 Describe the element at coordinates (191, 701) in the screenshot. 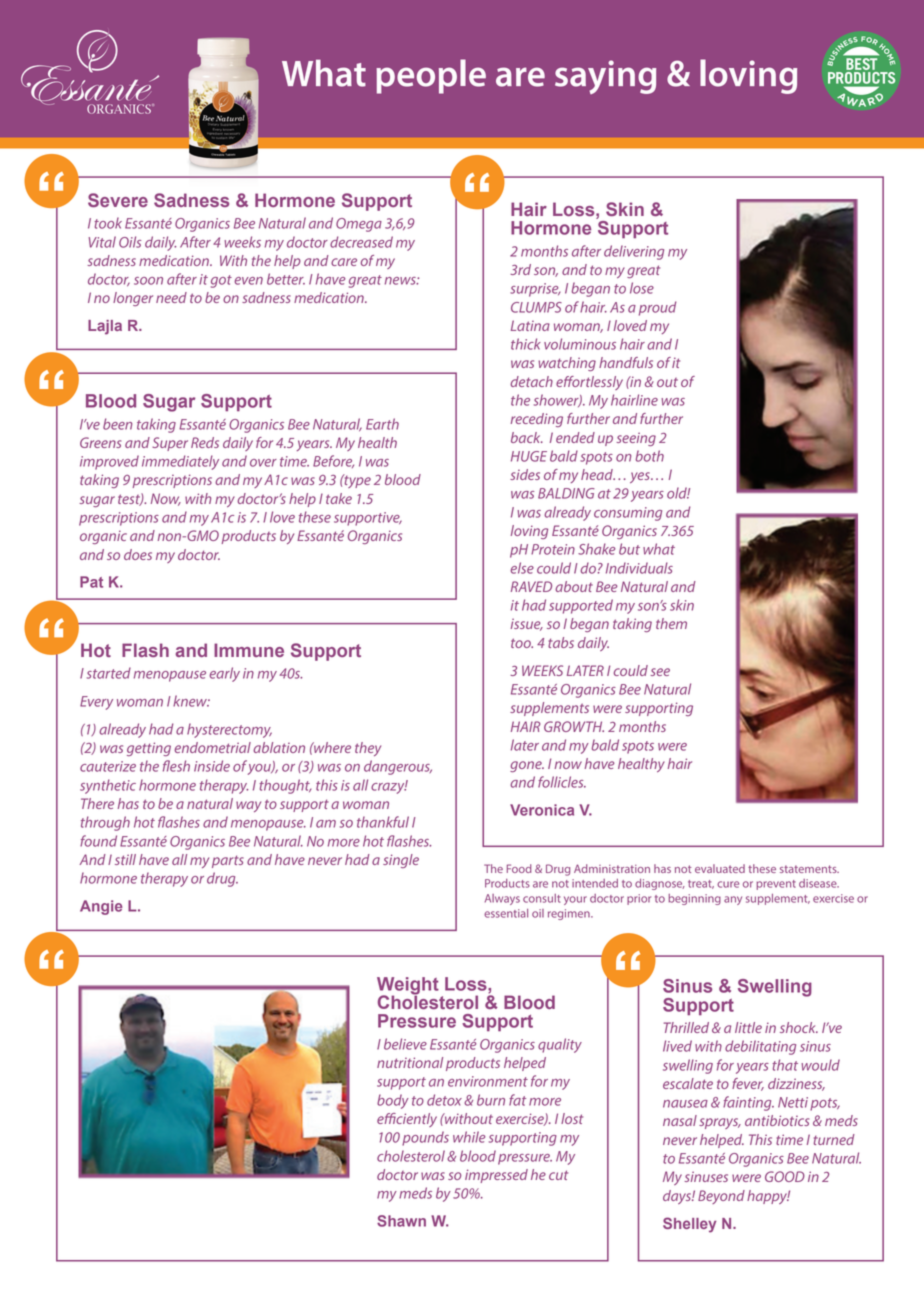

I see `knew` at that location.
